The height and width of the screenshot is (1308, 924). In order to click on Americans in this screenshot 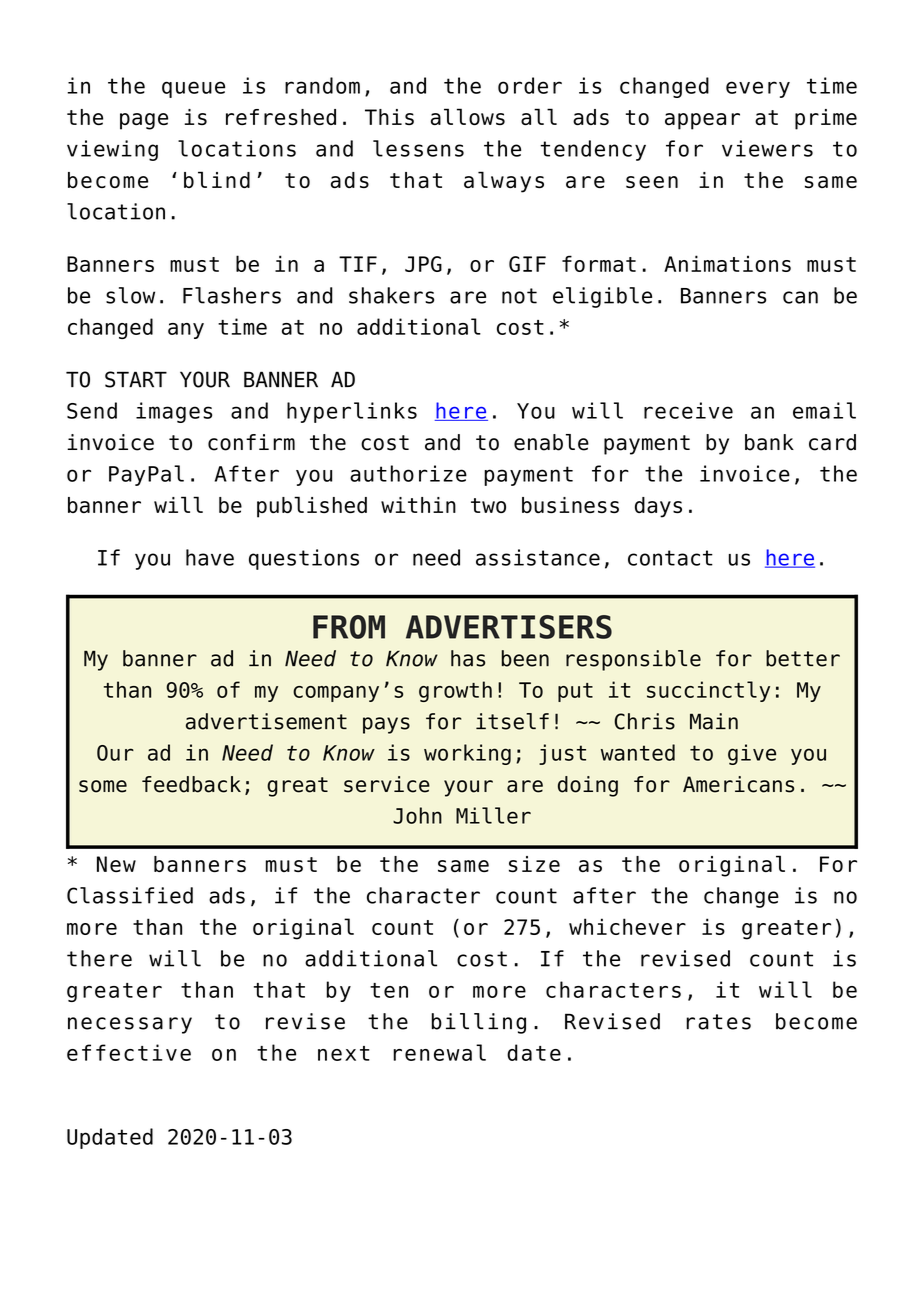, I will do `click(738, 784)`.
